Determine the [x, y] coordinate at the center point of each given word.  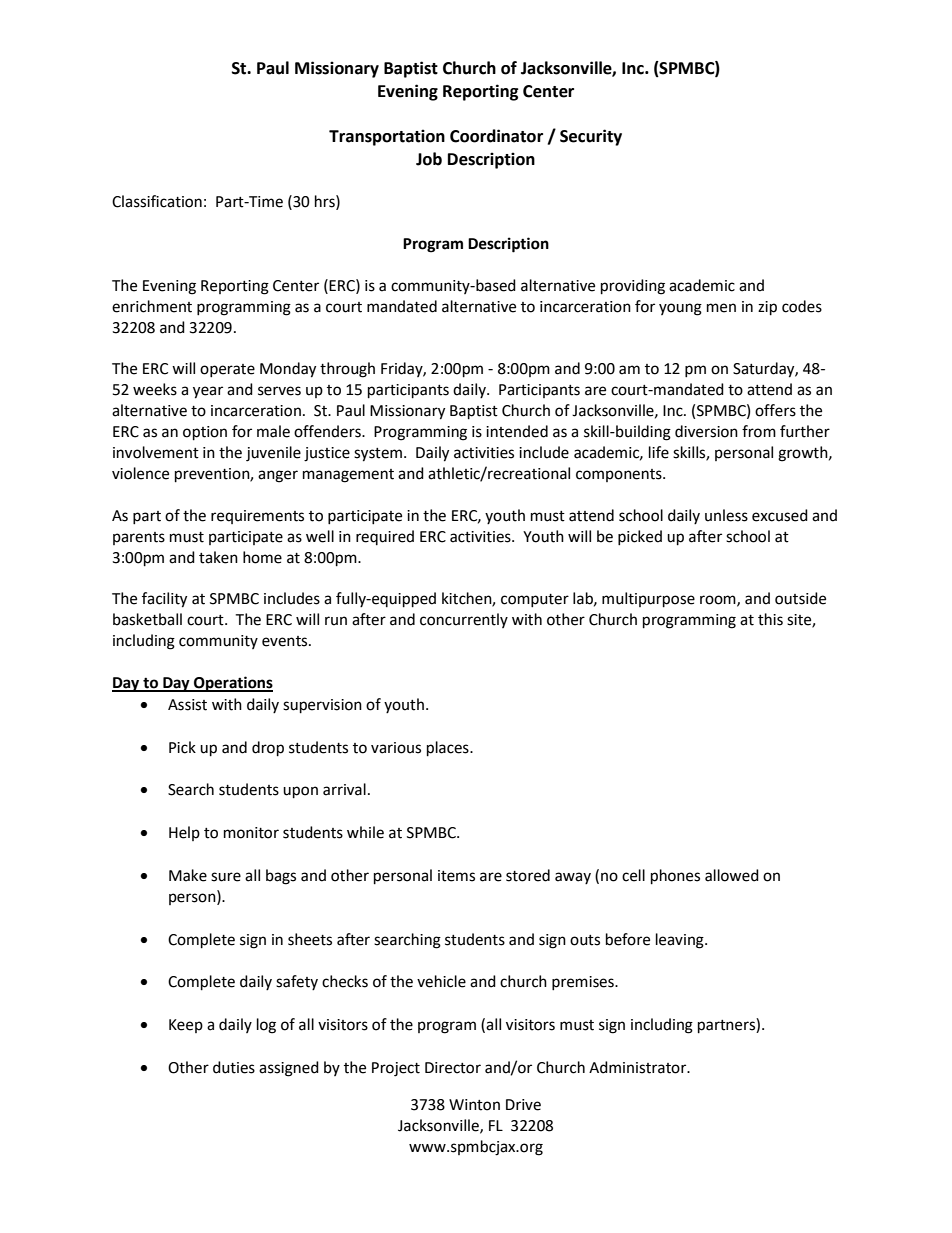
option [205, 433]
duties [234, 1067]
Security [591, 137]
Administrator [639, 1067]
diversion [706, 431]
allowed [732, 875]
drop [268, 749]
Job [429, 159]
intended [517, 431]
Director [453, 1068]
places [449, 749]
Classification [157, 201]
